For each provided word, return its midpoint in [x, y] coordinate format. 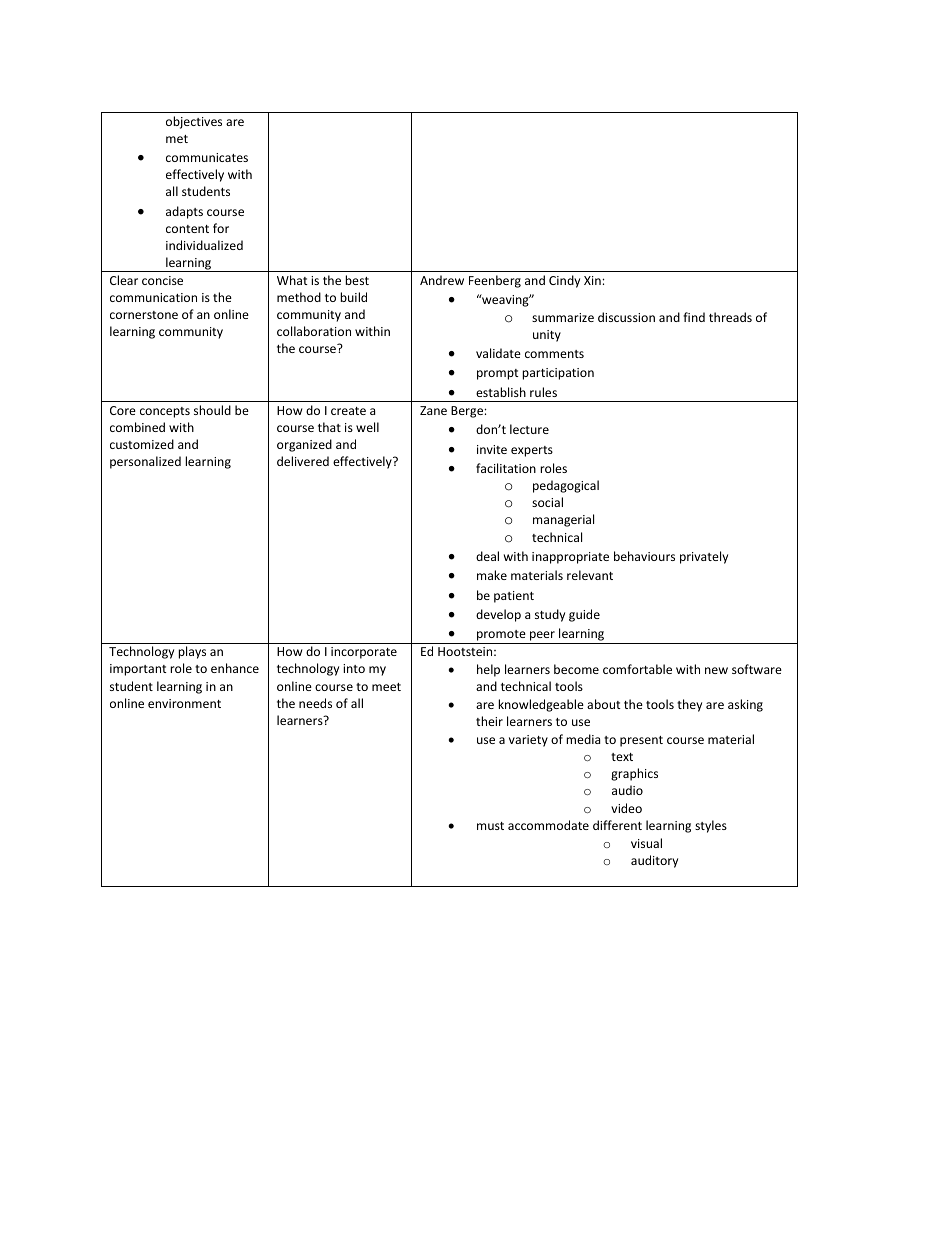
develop [498, 615]
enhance [235, 668]
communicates [207, 157]
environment [184, 703]
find [694, 317]
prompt [498, 374]
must [490, 826]
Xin [593, 280]
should [212, 410]
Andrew [442, 280]
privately [704, 557]
